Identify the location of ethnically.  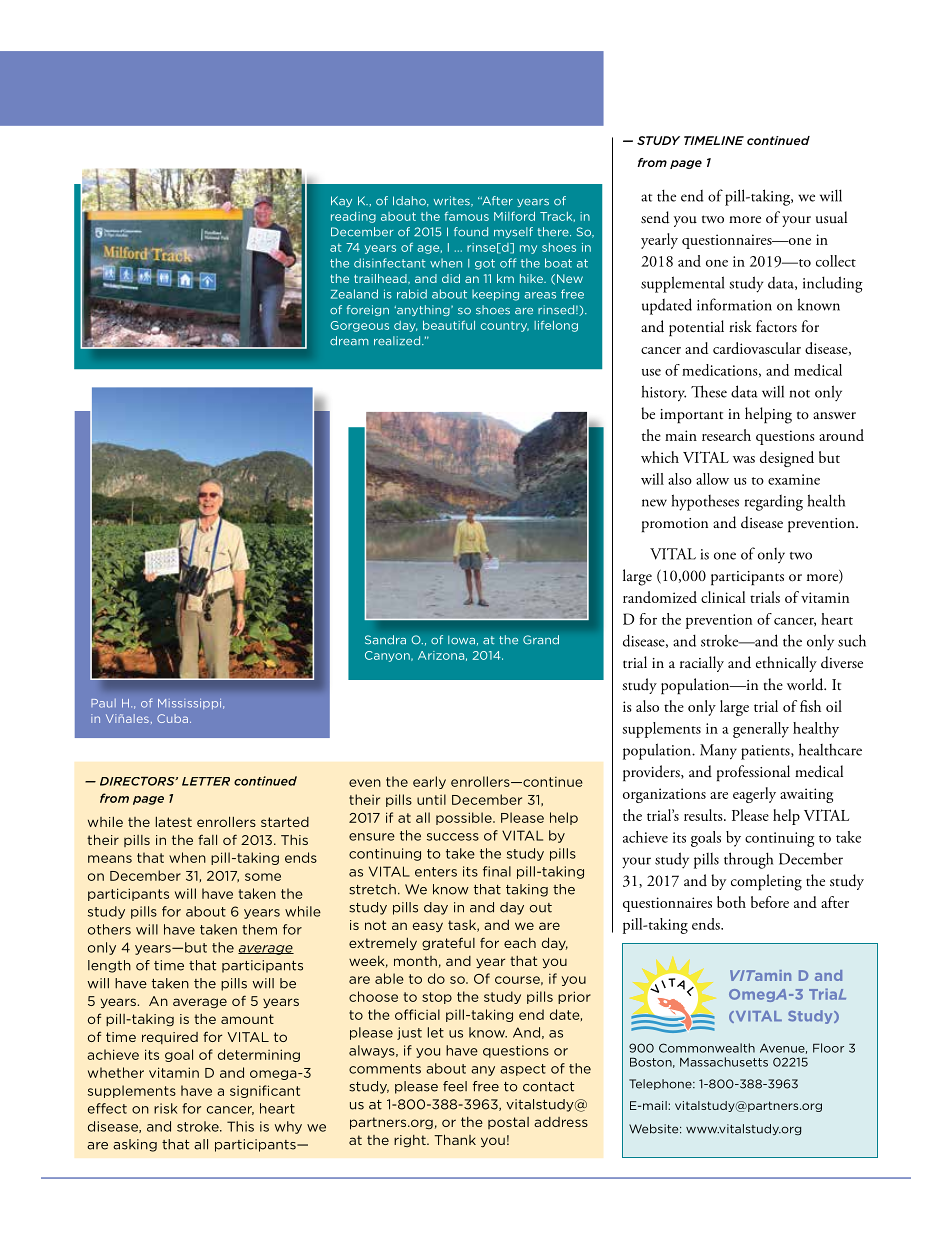
(786, 664).
